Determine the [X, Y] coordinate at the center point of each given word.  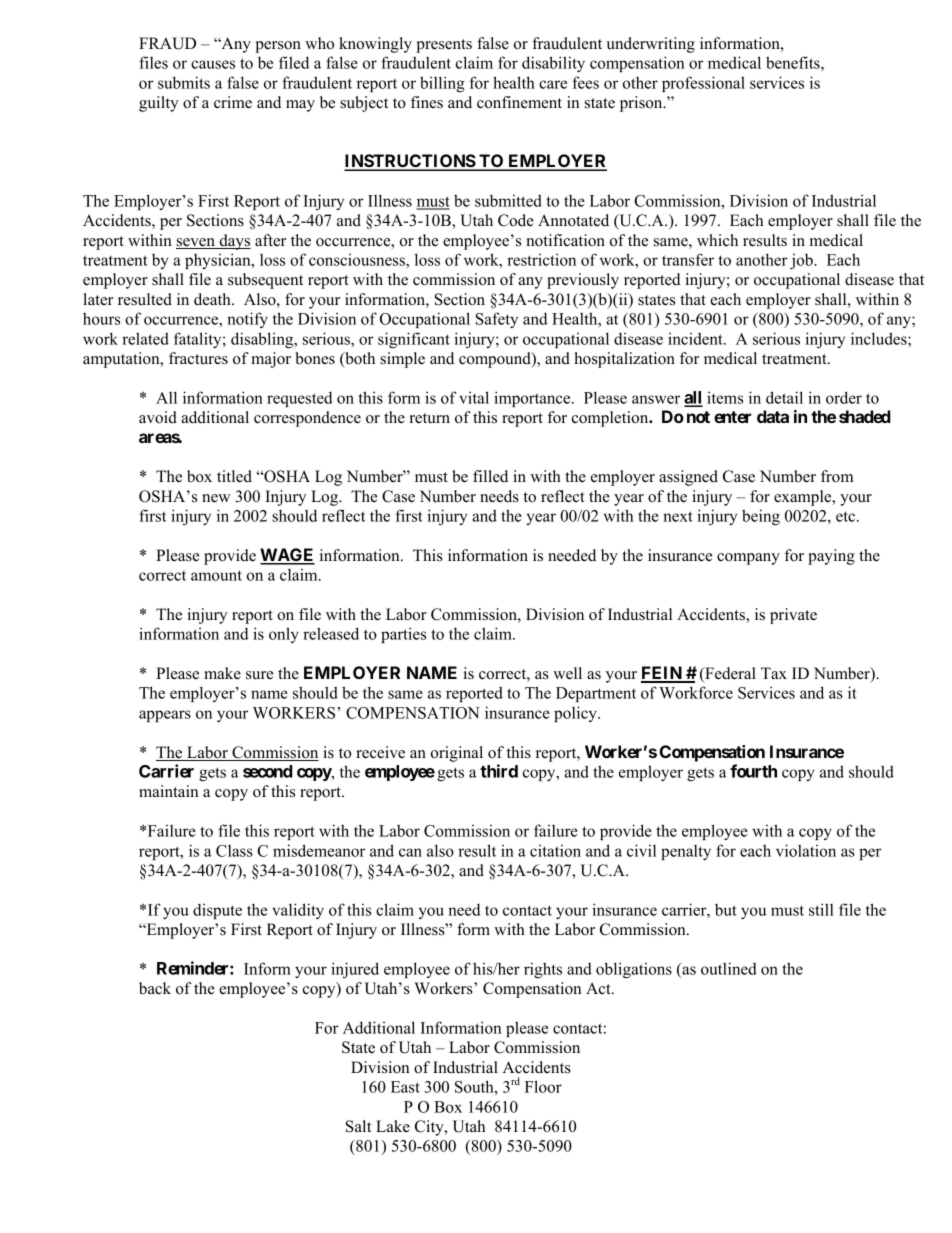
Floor [543, 1086]
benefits [794, 62]
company [748, 559]
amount [216, 575]
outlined [729, 968]
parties [403, 635]
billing [442, 84]
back [155, 988]
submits [184, 82]
